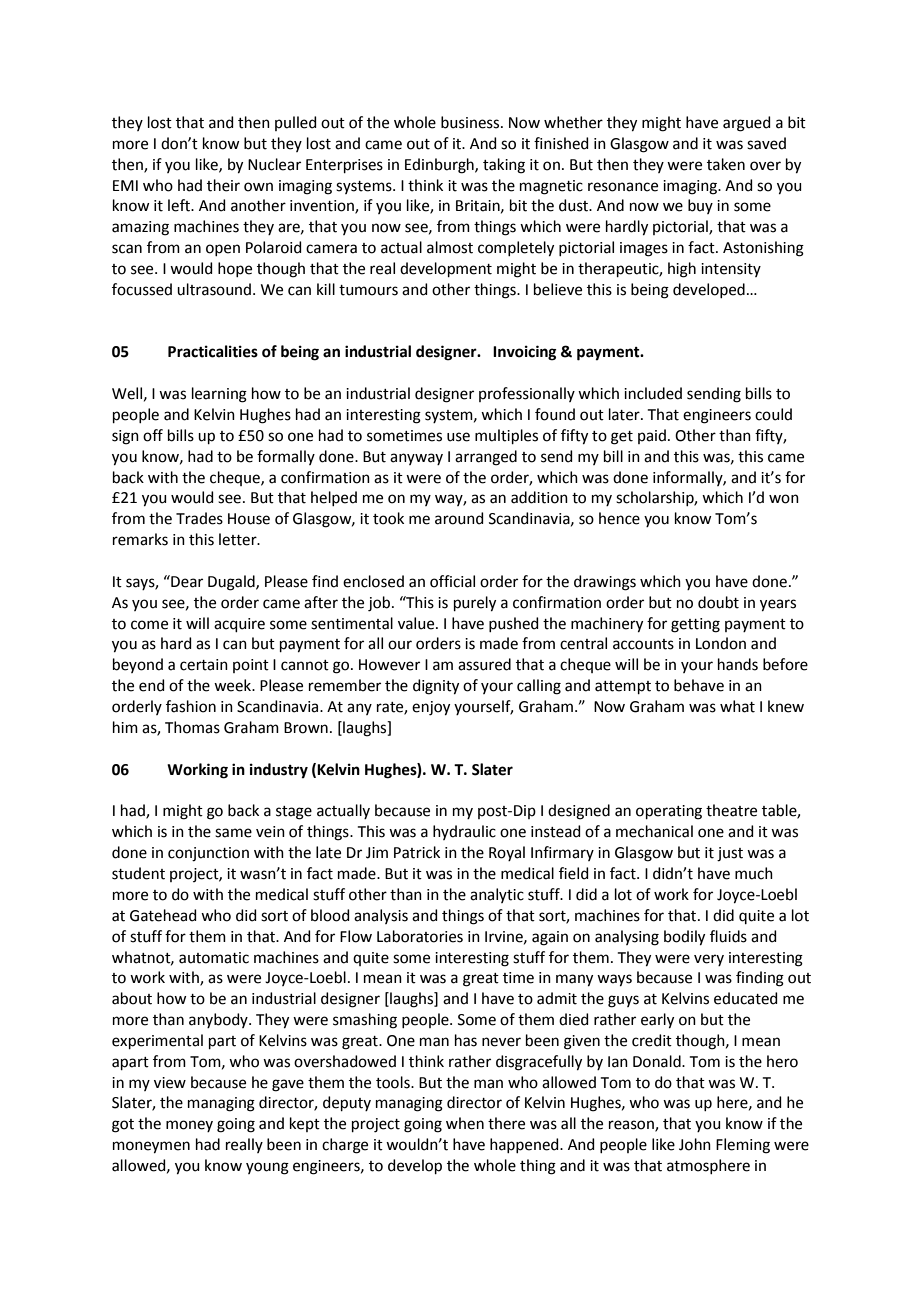 The height and width of the screenshot is (1308, 924). I want to click on when, so click(465, 1123).
